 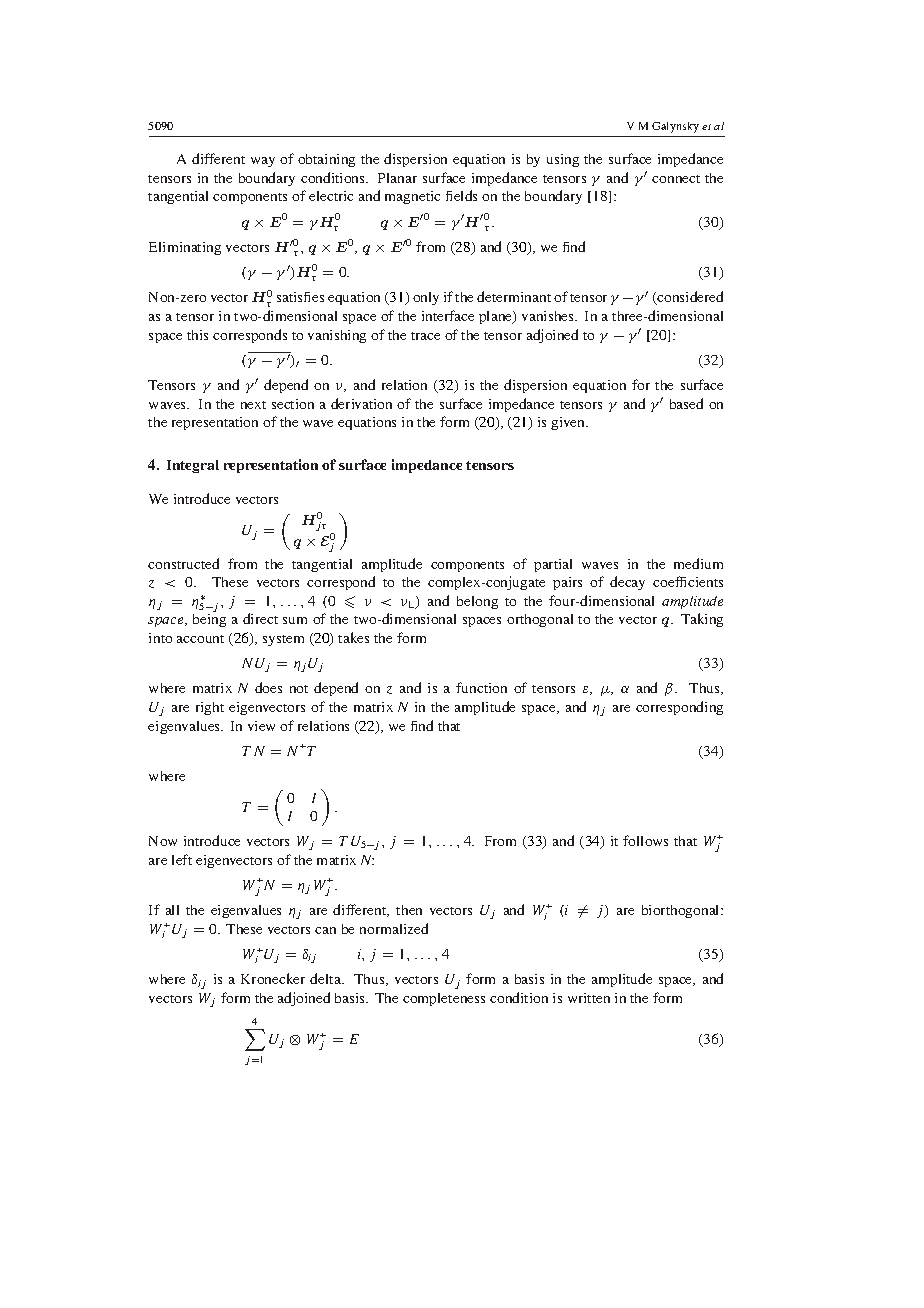 What do you see at coordinates (361, 403) in the screenshot?
I see `derivation` at bounding box center [361, 403].
